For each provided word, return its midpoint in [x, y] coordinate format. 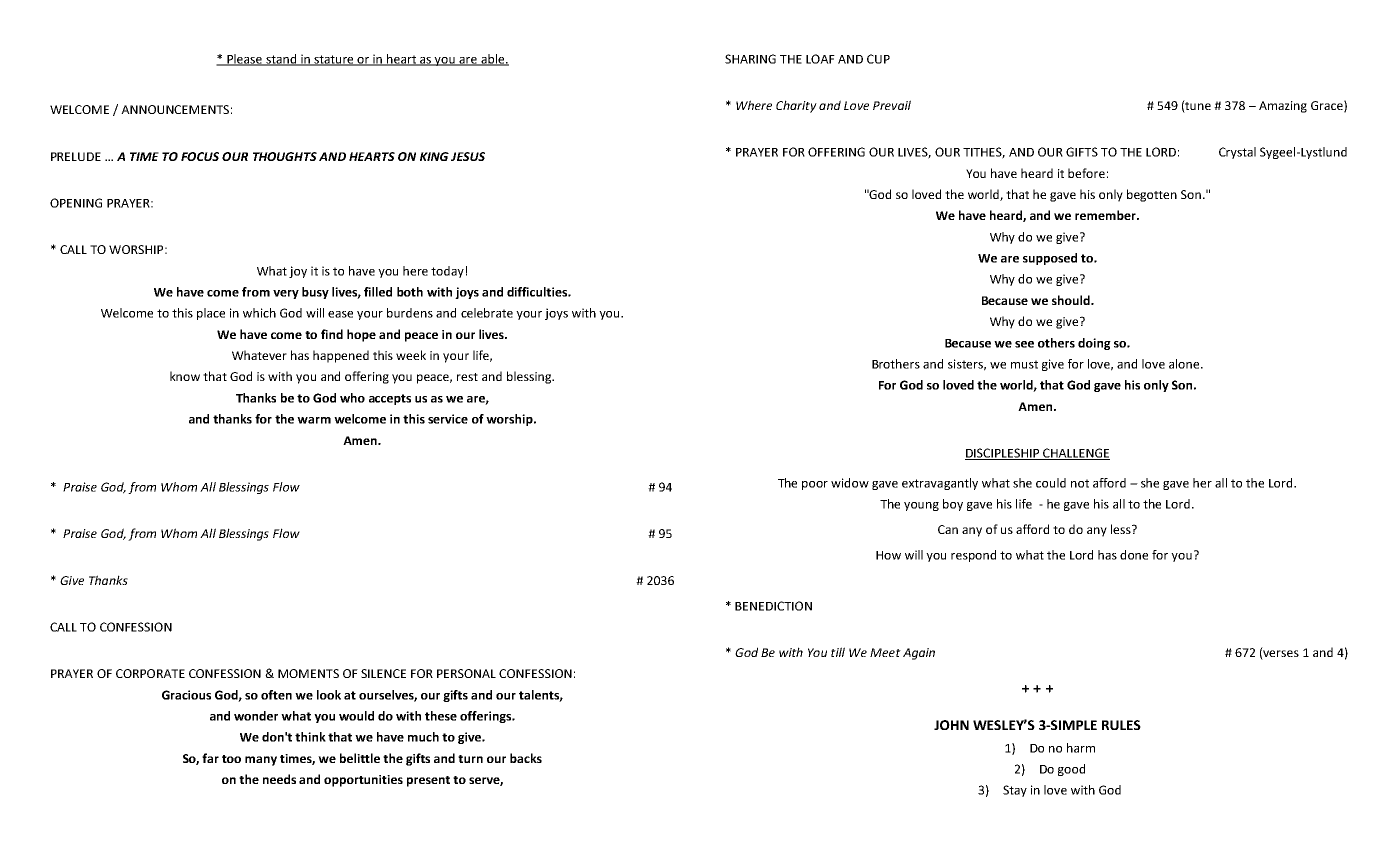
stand [281, 60]
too [231, 759]
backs [526, 758]
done [1134, 555]
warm [314, 420]
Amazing [1283, 107]
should [1072, 300]
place [211, 314]
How [888, 555]
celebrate [487, 313]
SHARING [750, 59]
